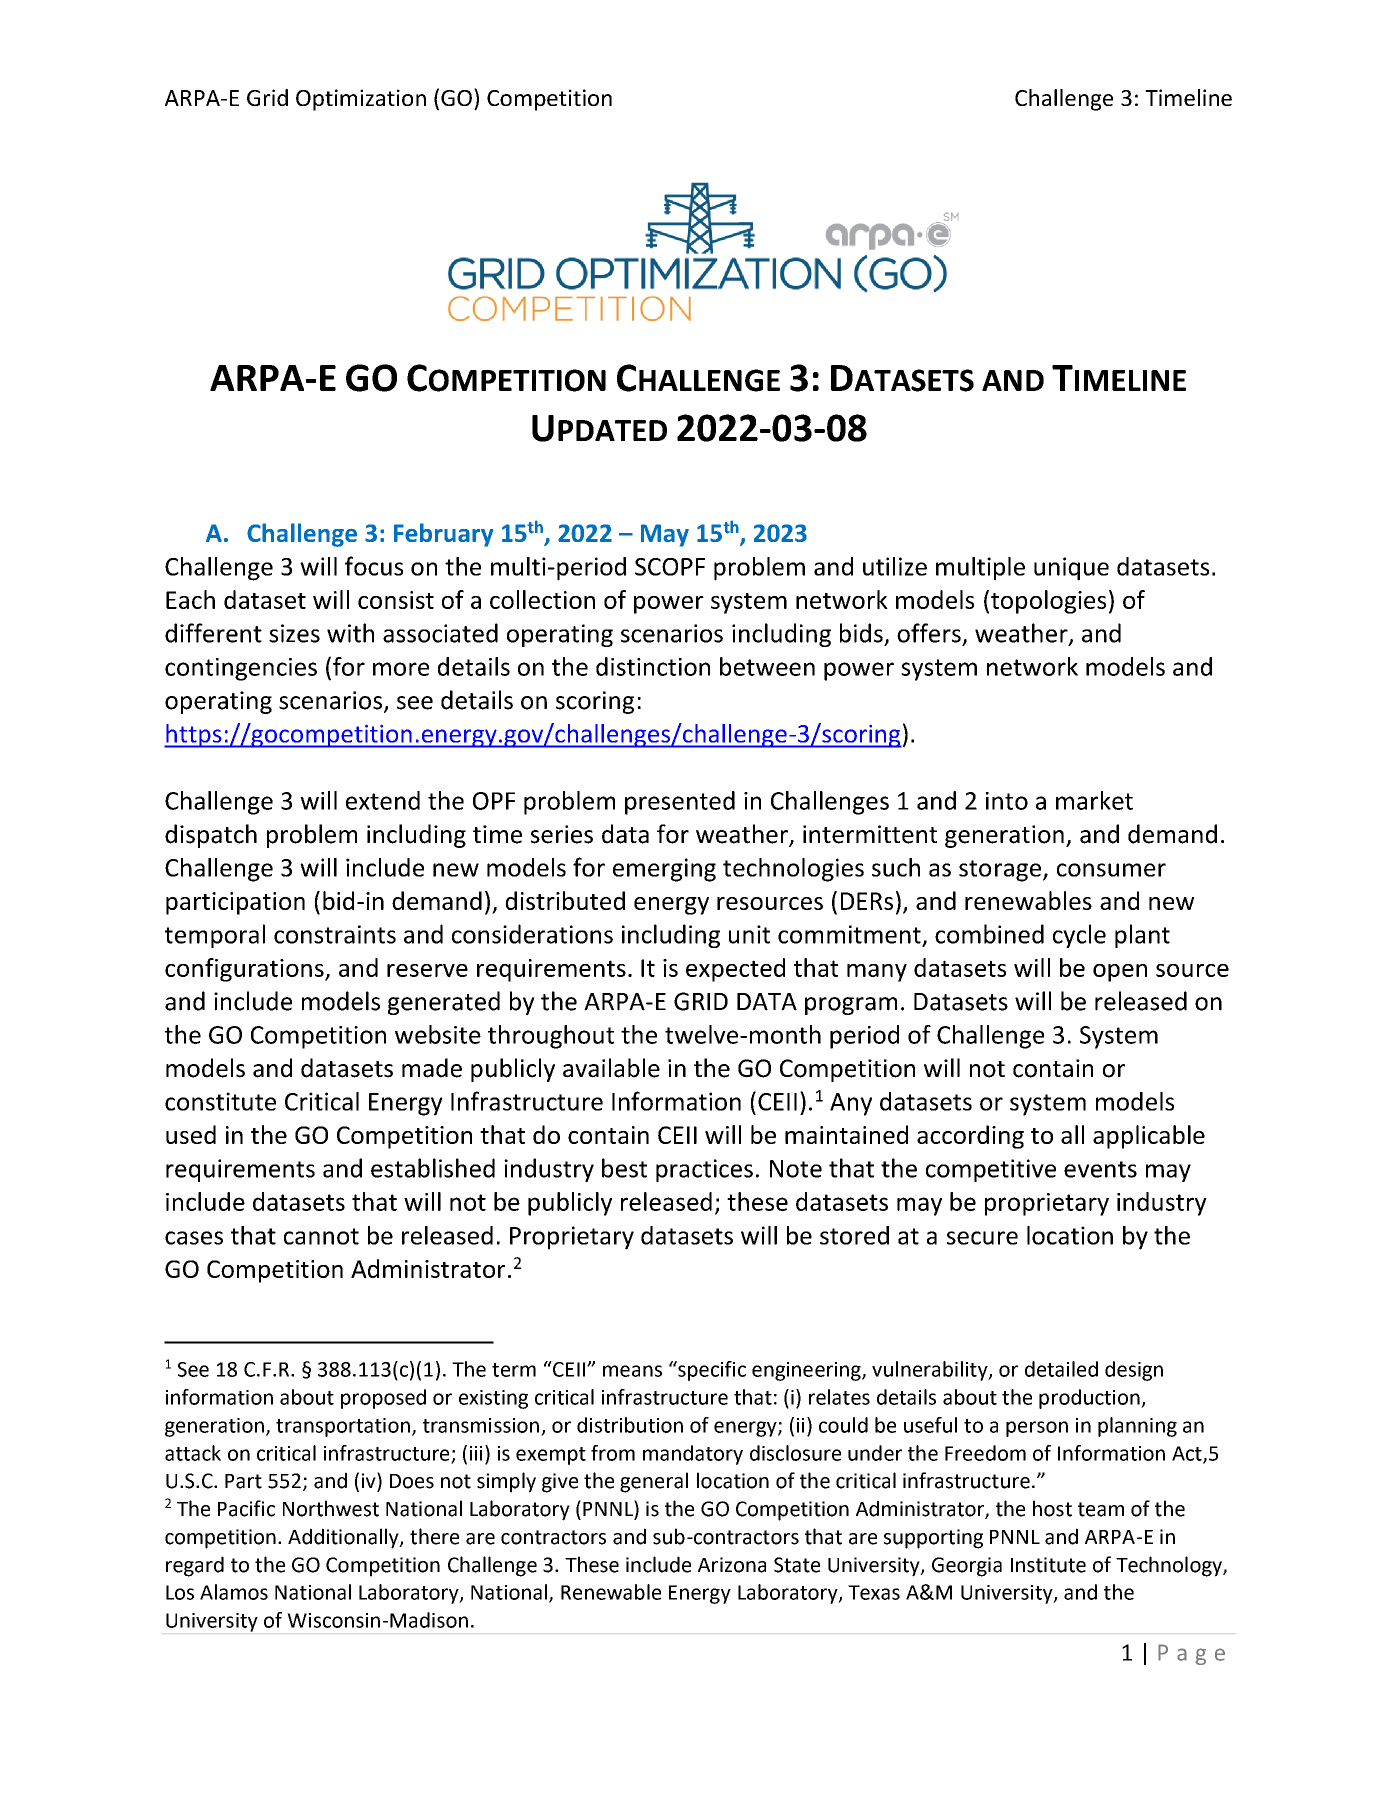 This screenshot has width=1397, height=1808. Describe the element at coordinates (1071, 569) in the screenshot. I see `unique` at that location.
